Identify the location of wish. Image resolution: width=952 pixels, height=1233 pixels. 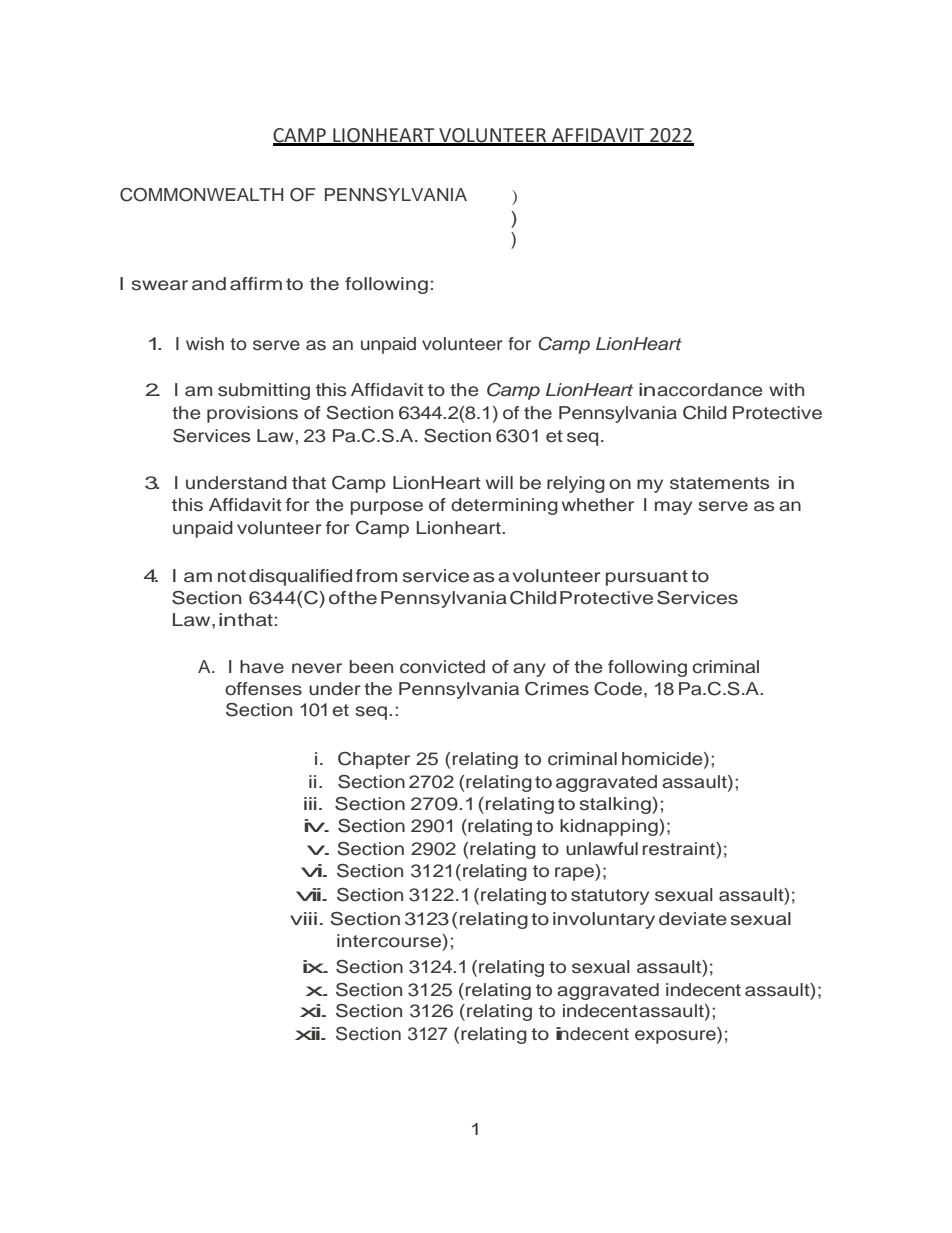
(205, 344).
